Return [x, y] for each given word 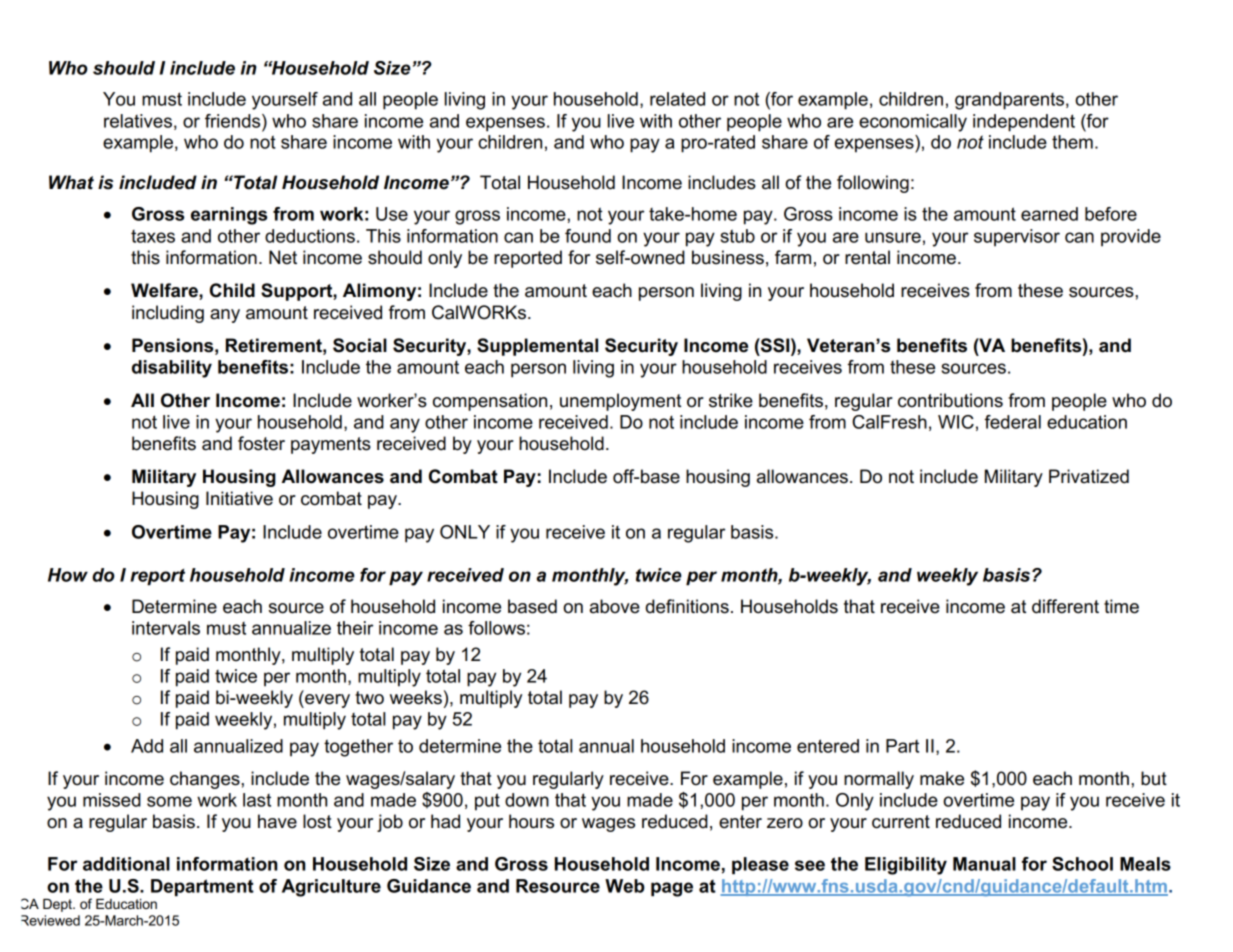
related [677, 99]
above [615, 606]
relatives [138, 121]
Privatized [1089, 476]
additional [126, 864]
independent [1024, 123]
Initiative [239, 498]
